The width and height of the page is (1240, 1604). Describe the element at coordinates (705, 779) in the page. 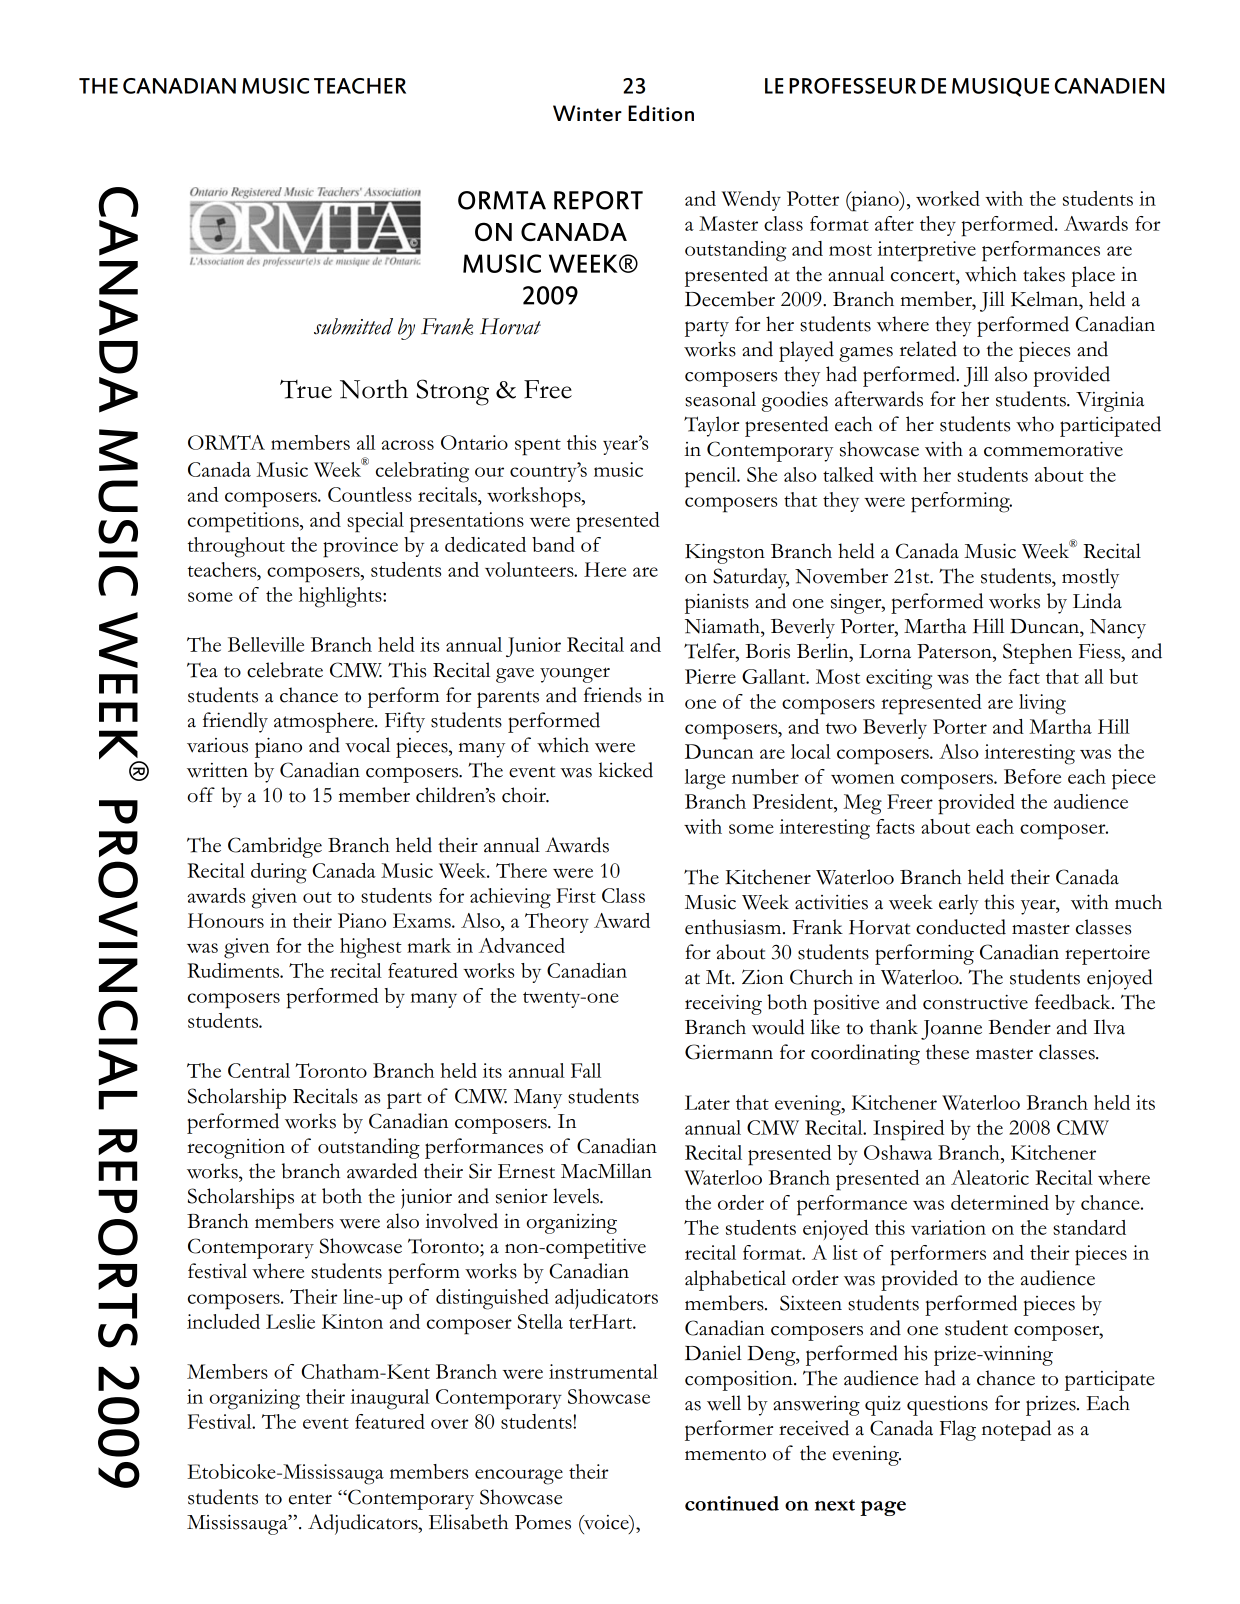

I see `large` at that location.
